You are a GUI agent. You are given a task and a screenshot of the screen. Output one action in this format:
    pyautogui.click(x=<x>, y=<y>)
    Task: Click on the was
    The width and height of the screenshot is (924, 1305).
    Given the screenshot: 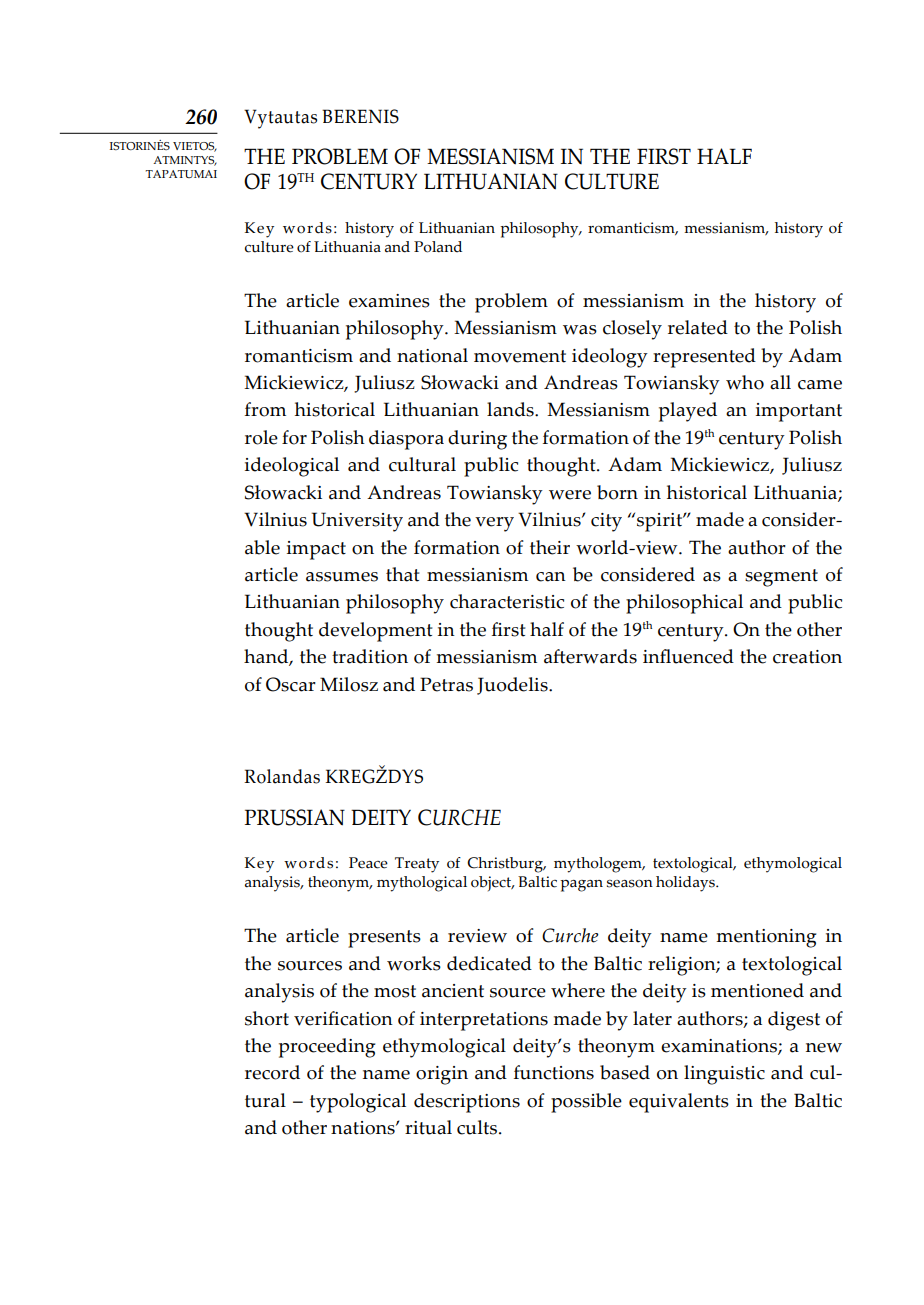 What is the action you would take?
    pyautogui.click(x=580, y=330)
